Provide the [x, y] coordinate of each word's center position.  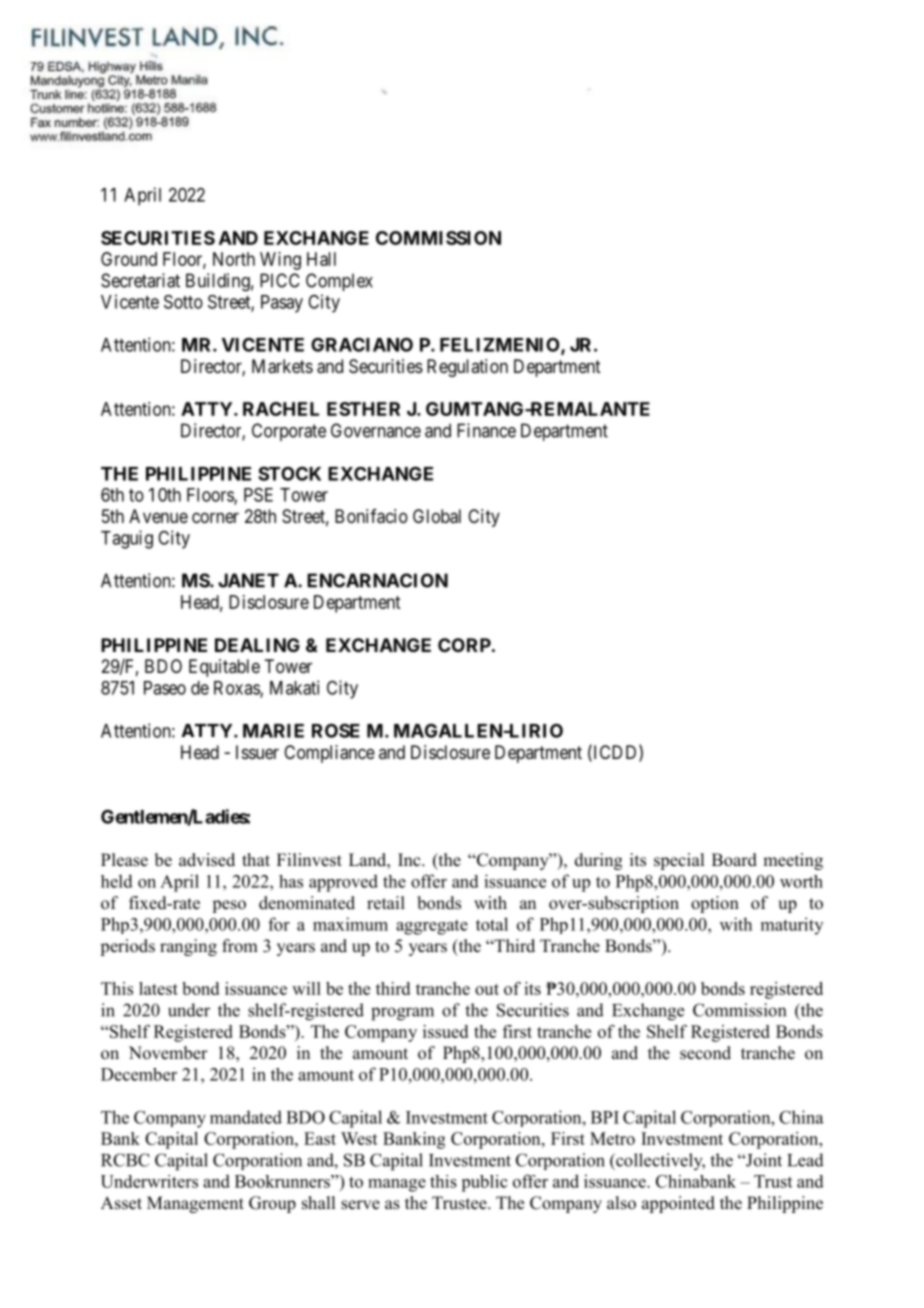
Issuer [257, 752]
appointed [678, 1204]
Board [734, 860]
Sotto [183, 302]
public [484, 1183]
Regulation [467, 368]
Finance [486, 430]
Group [272, 1204]
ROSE [336, 730]
